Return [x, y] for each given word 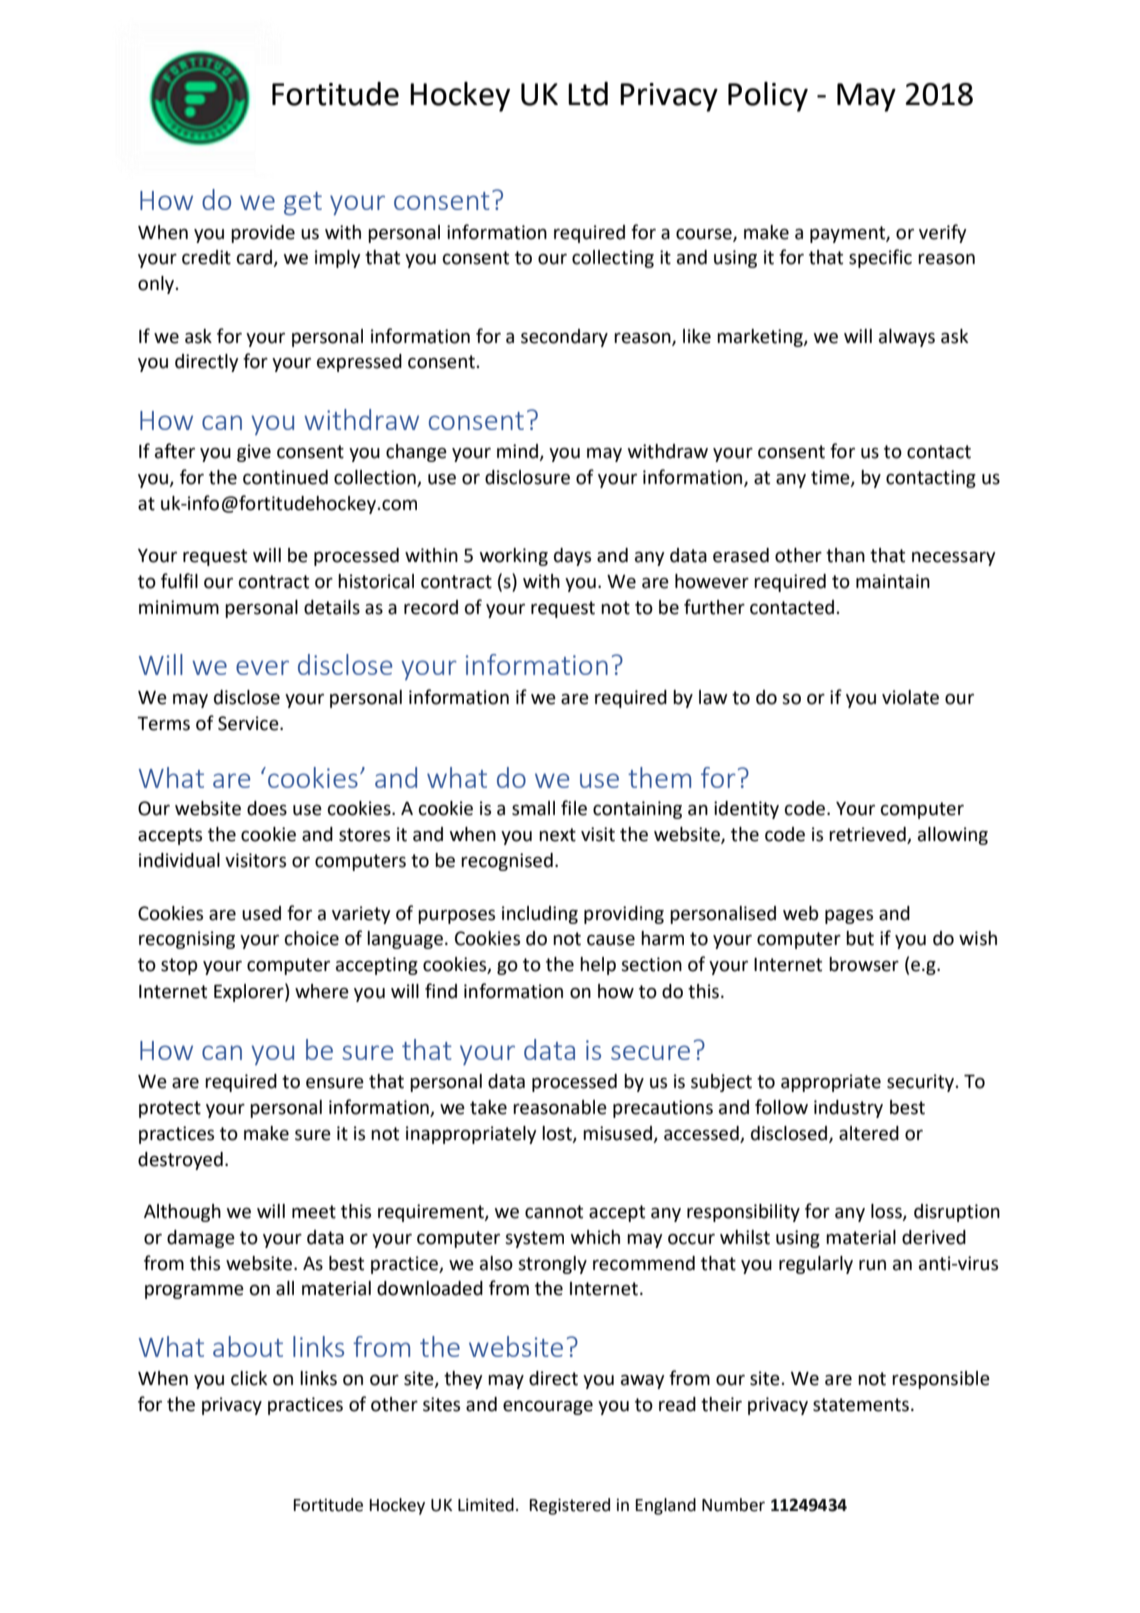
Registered [570, 1506]
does [267, 808]
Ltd [588, 94]
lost [558, 1134]
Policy [768, 97]
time [831, 478]
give [254, 453]
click [249, 1378]
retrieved [868, 835]
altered [869, 1133]
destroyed [180, 1161]
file [574, 808]
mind [518, 452]
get [303, 203]
